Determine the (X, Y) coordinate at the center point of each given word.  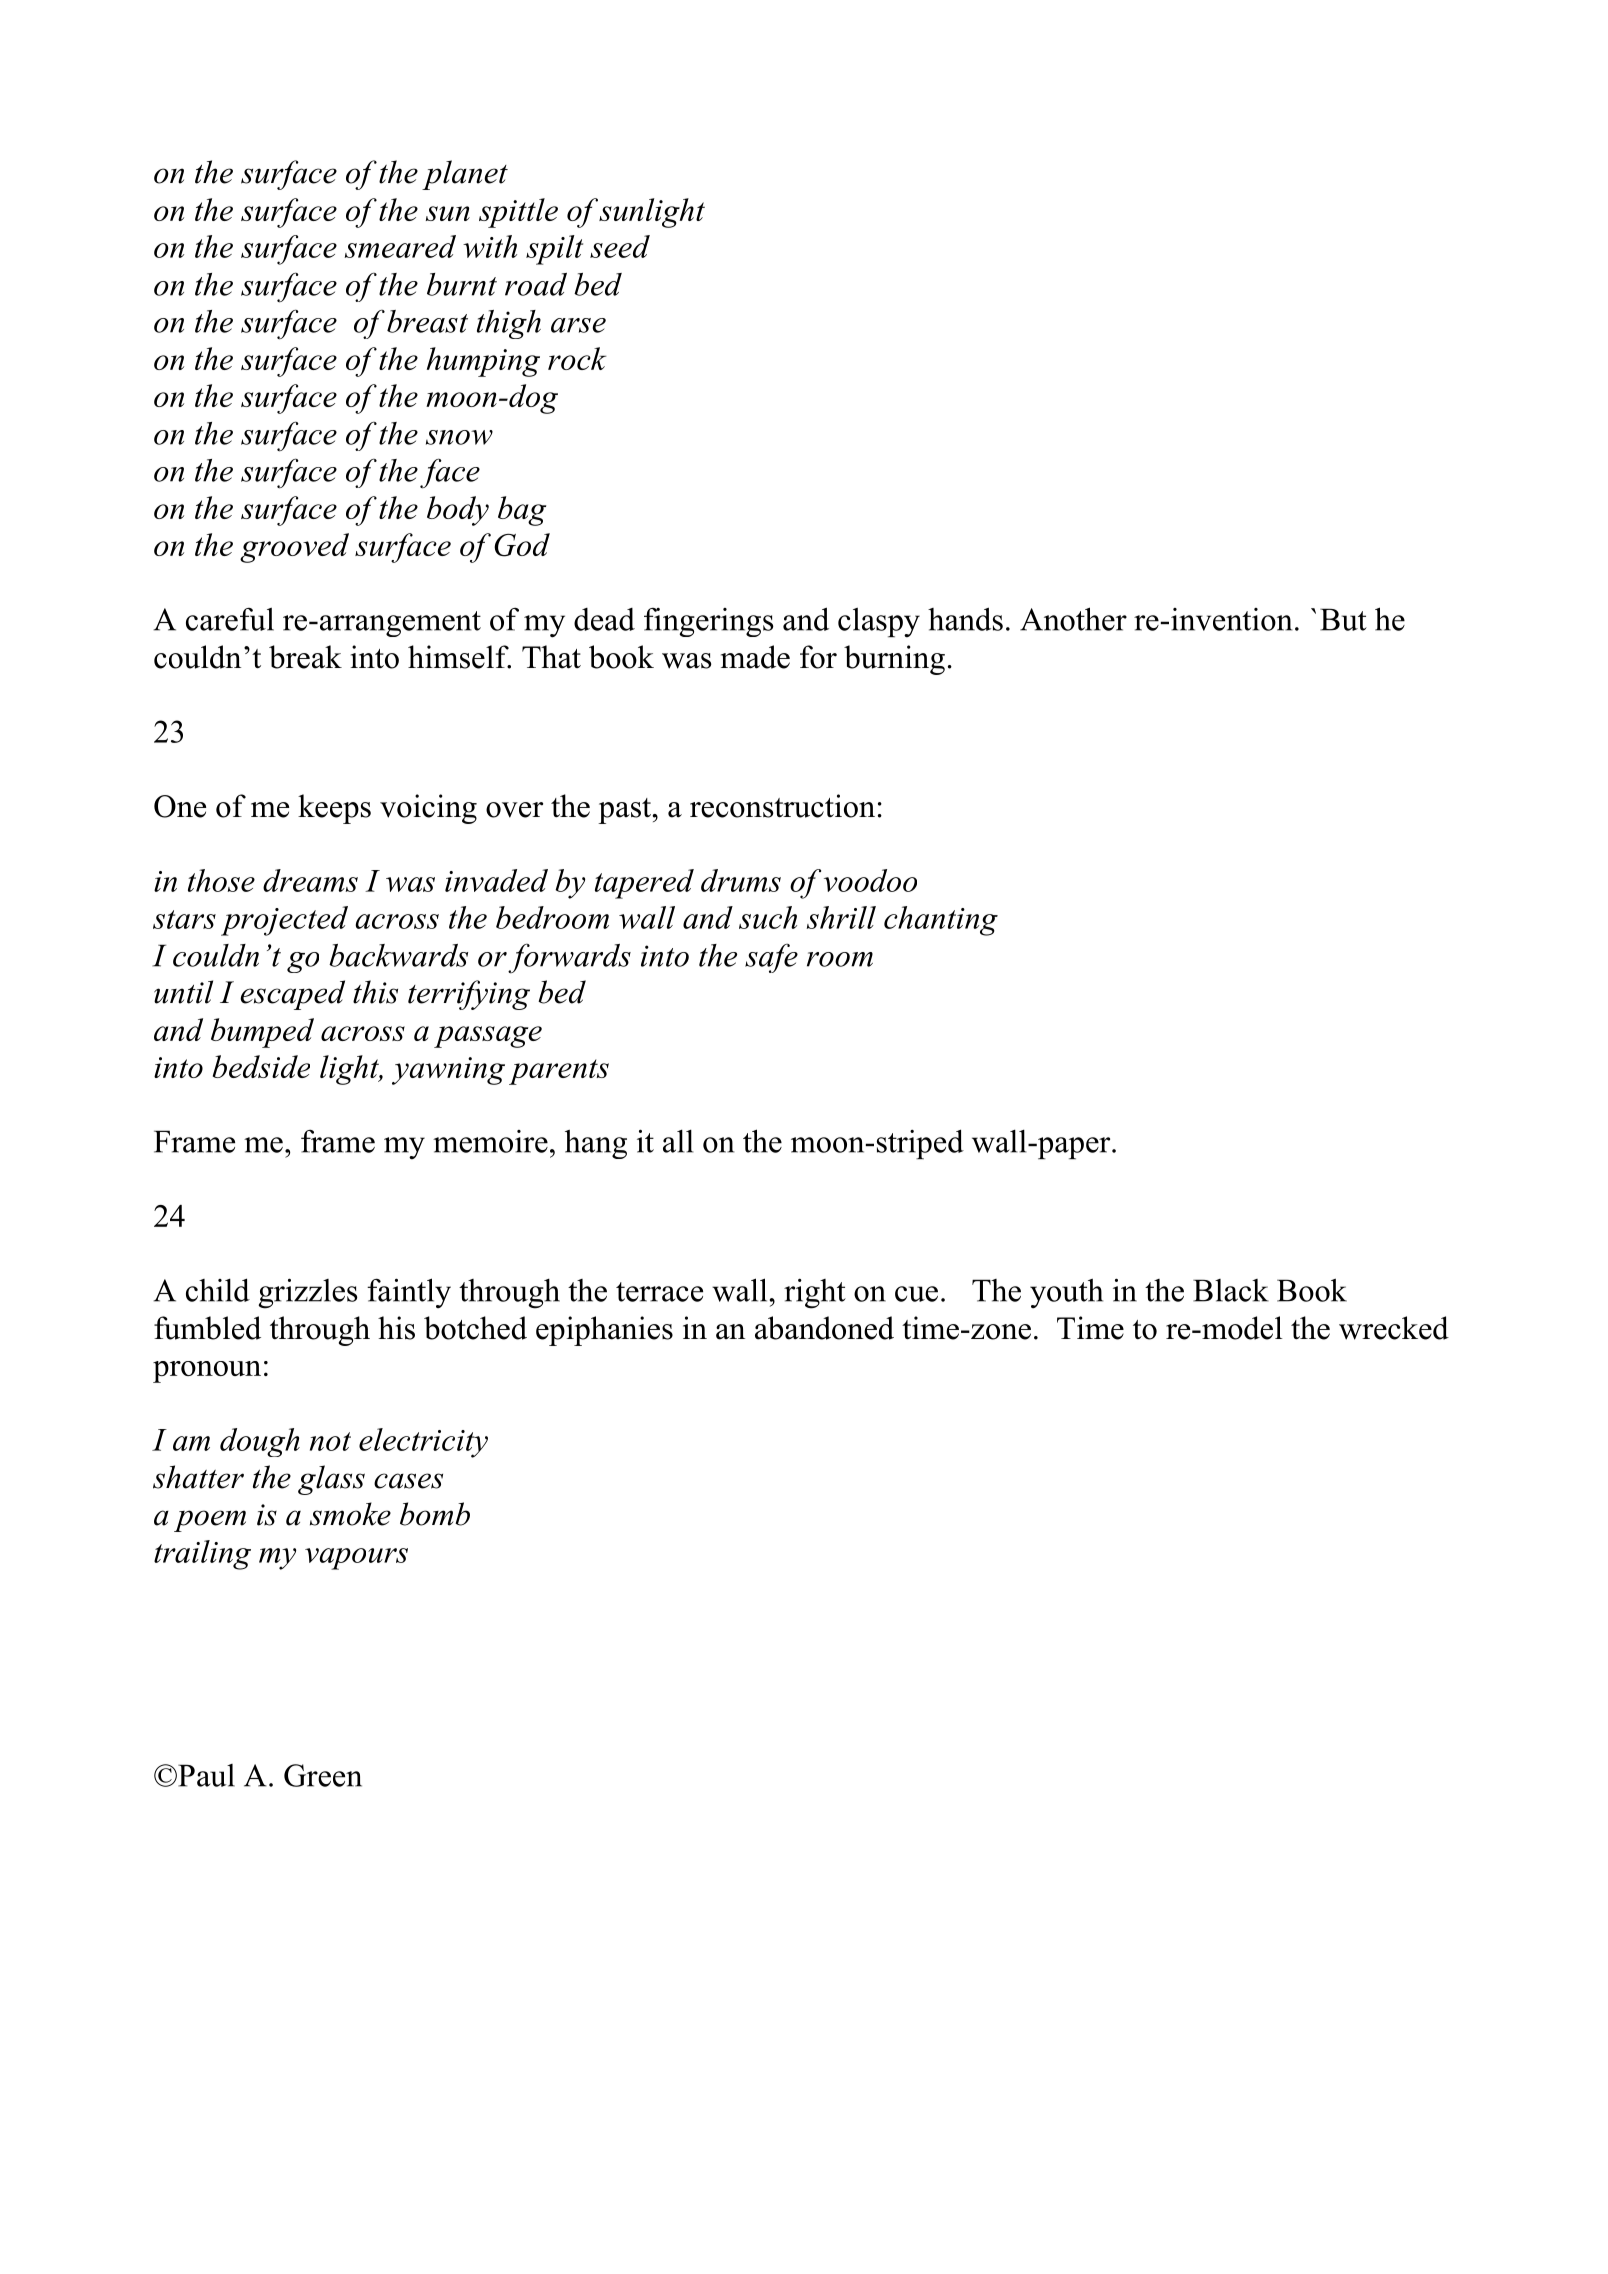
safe (771, 958)
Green (323, 1775)
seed (620, 246)
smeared (400, 246)
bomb (435, 1514)
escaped (292, 995)
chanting (941, 921)
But (1343, 619)
